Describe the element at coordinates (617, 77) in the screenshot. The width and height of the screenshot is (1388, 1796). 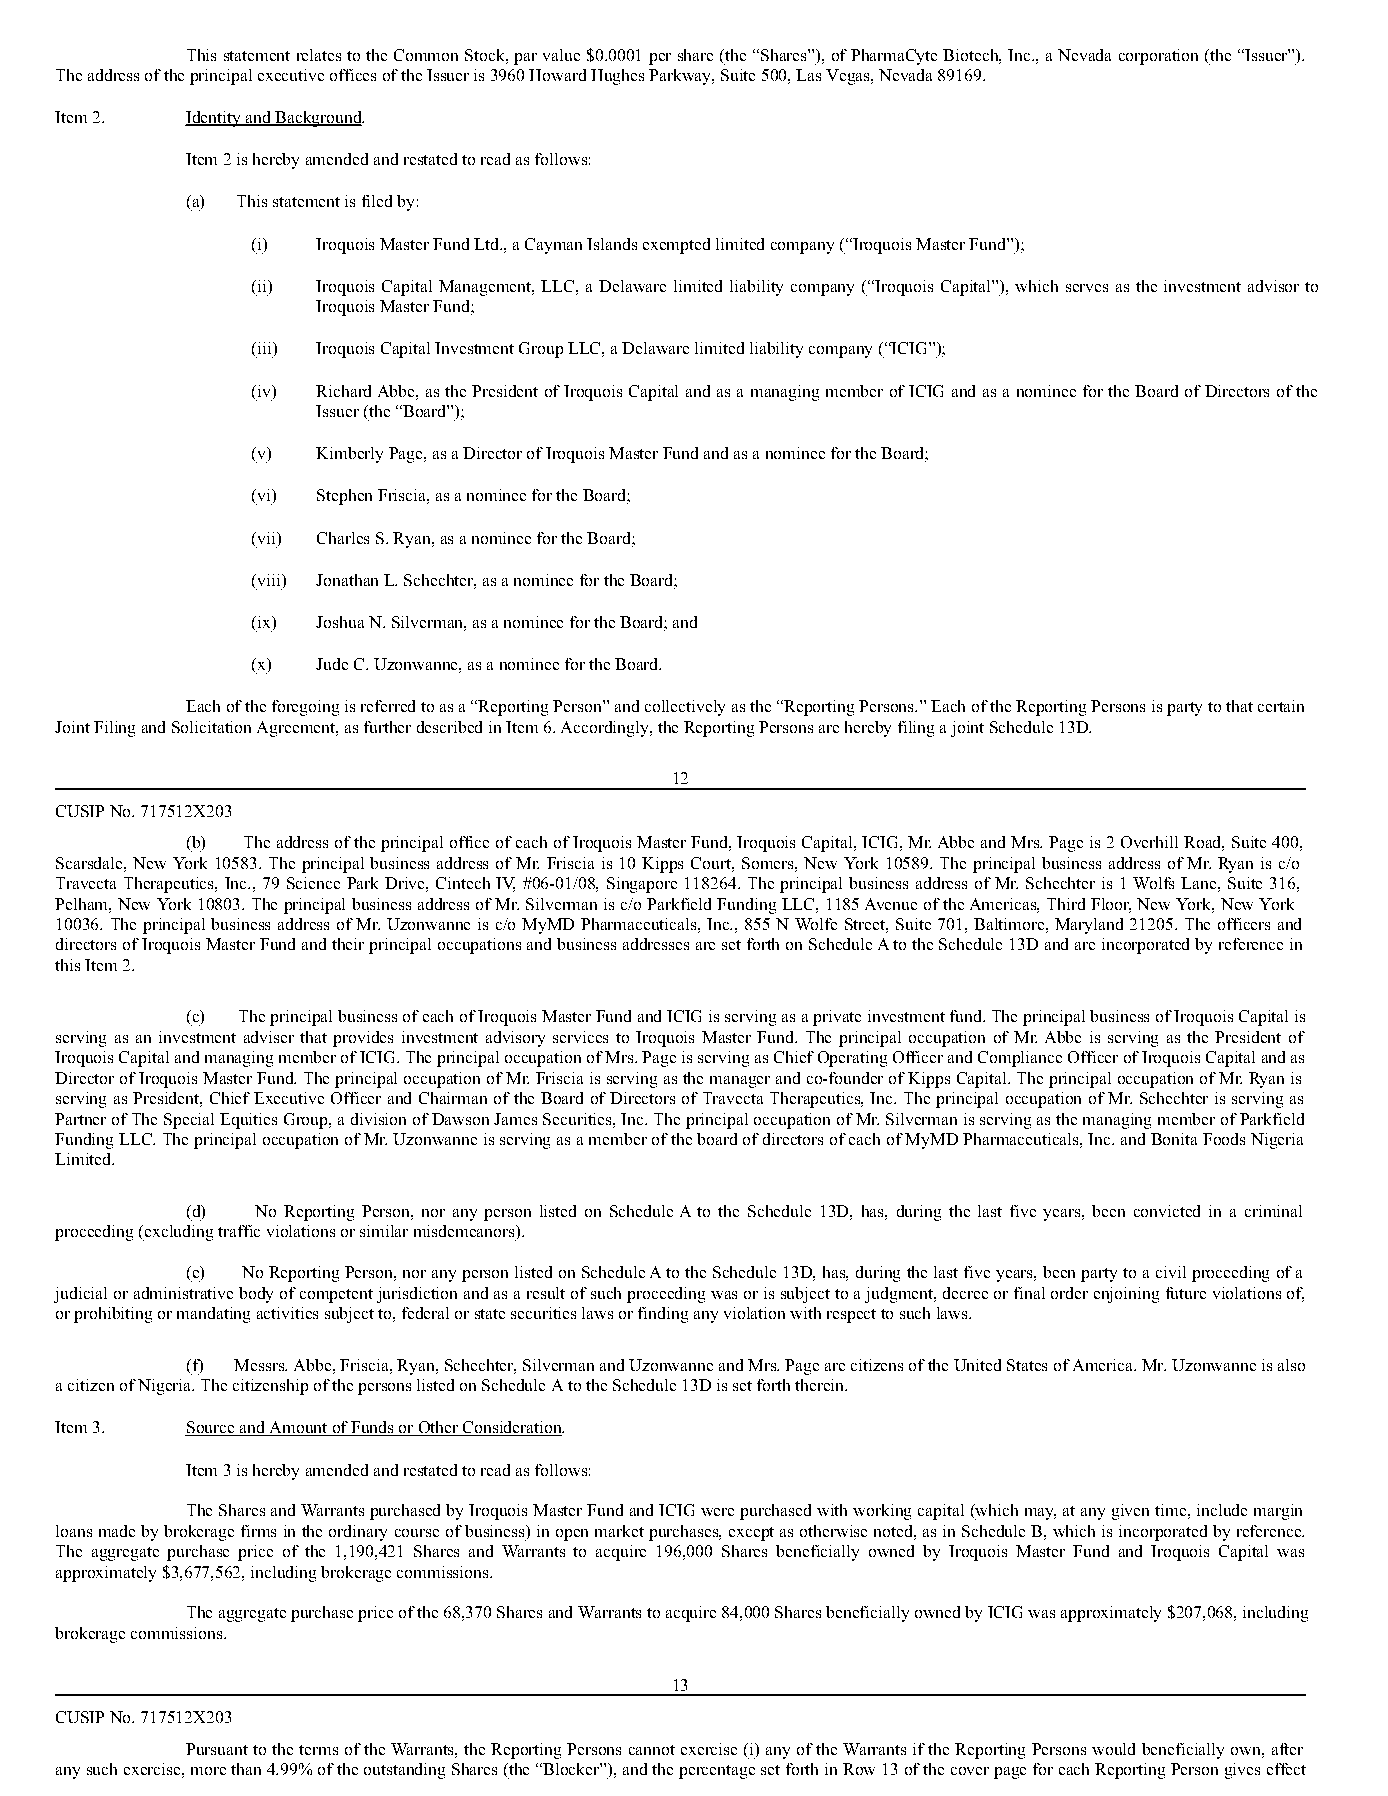
I see `Hughes` at that location.
